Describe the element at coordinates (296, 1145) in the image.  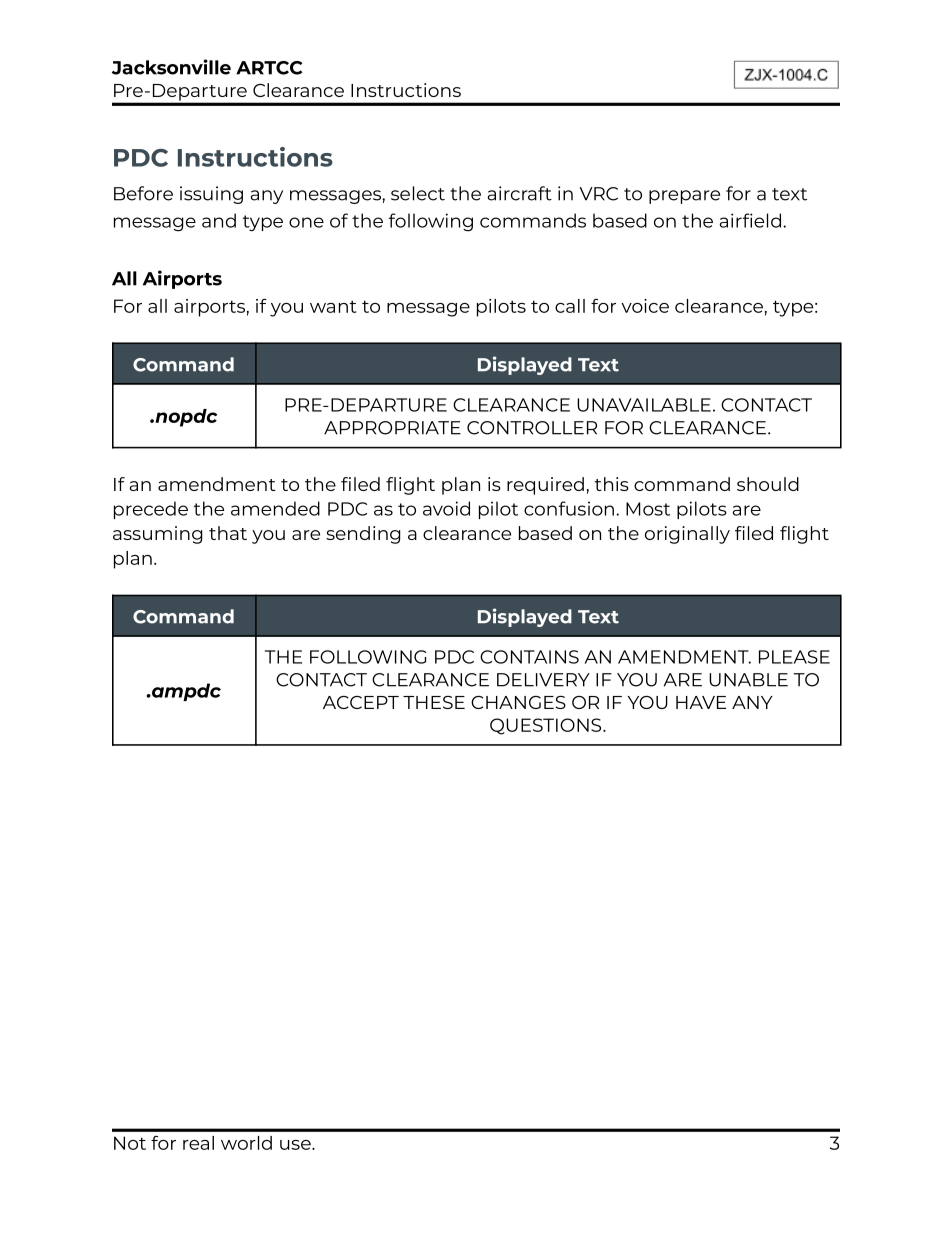
I see `use` at that location.
